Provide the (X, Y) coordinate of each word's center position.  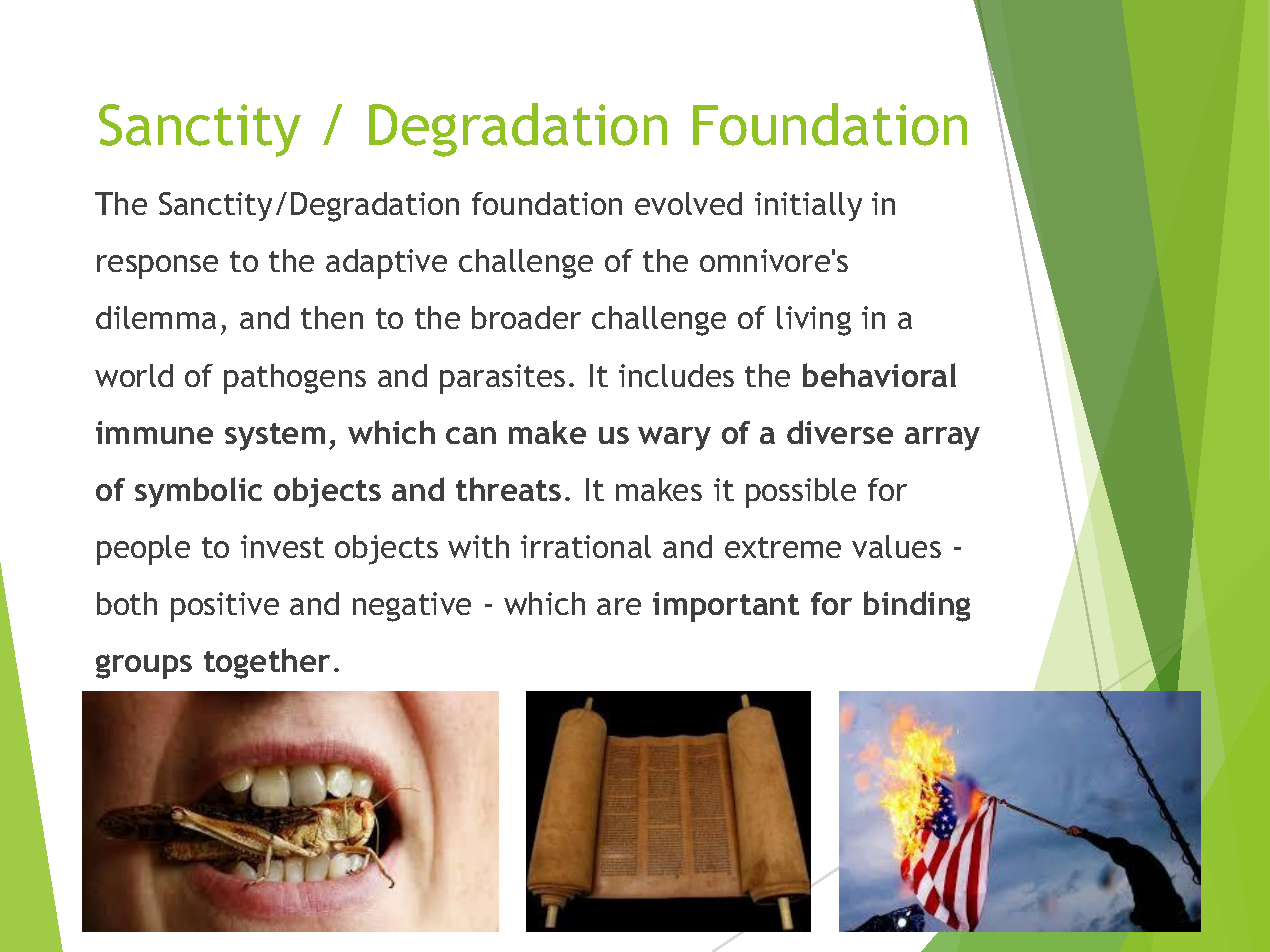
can (471, 435)
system (275, 437)
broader (526, 317)
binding (917, 606)
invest (282, 546)
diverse (840, 432)
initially (808, 206)
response (157, 267)
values (896, 546)
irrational (586, 546)
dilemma (156, 317)
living (814, 321)
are (619, 606)
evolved (688, 203)
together (267, 663)
